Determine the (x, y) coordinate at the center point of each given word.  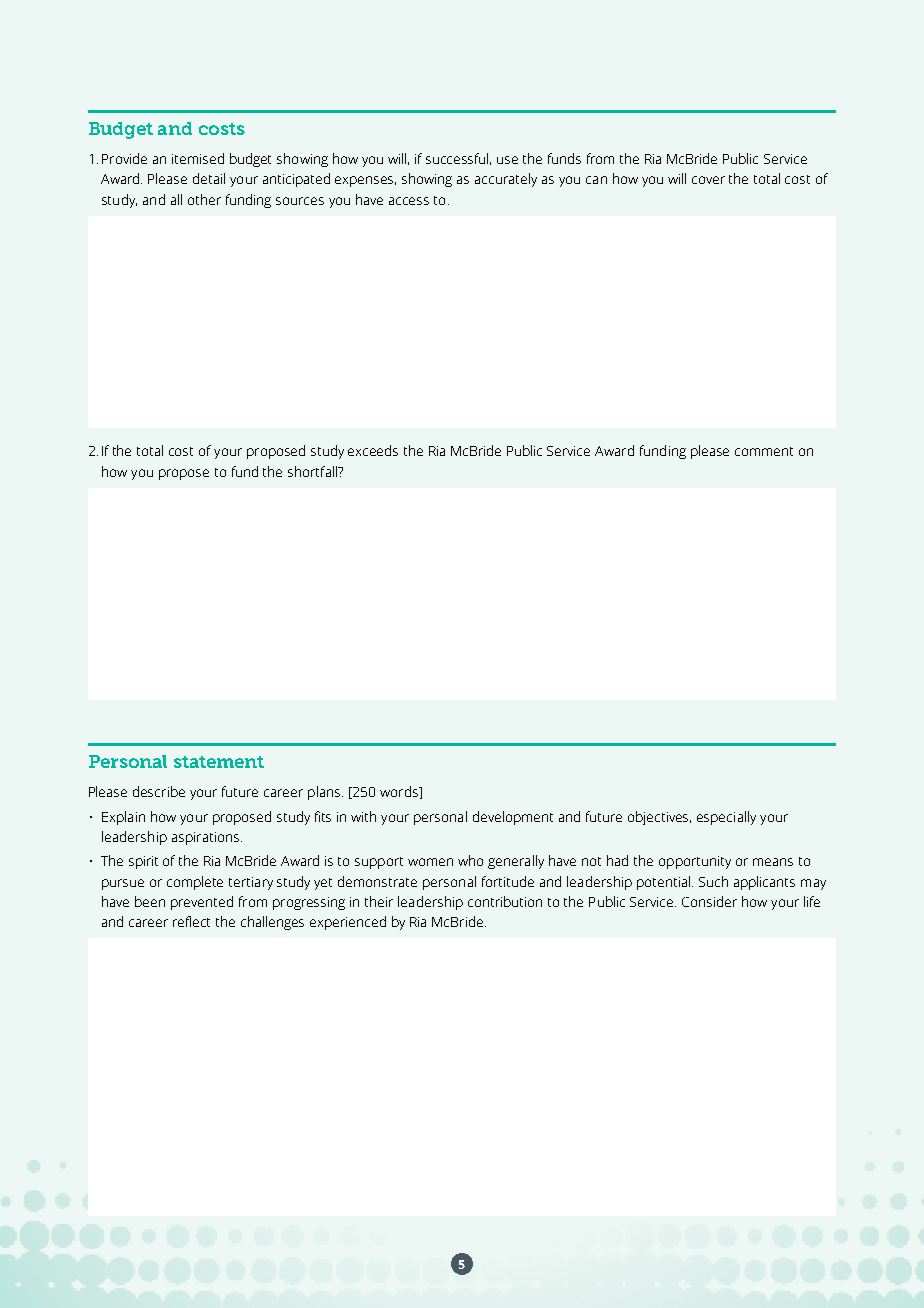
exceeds (373, 450)
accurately (506, 180)
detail (209, 178)
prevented (202, 903)
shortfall (314, 471)
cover (708, 180)
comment (764, 451)
